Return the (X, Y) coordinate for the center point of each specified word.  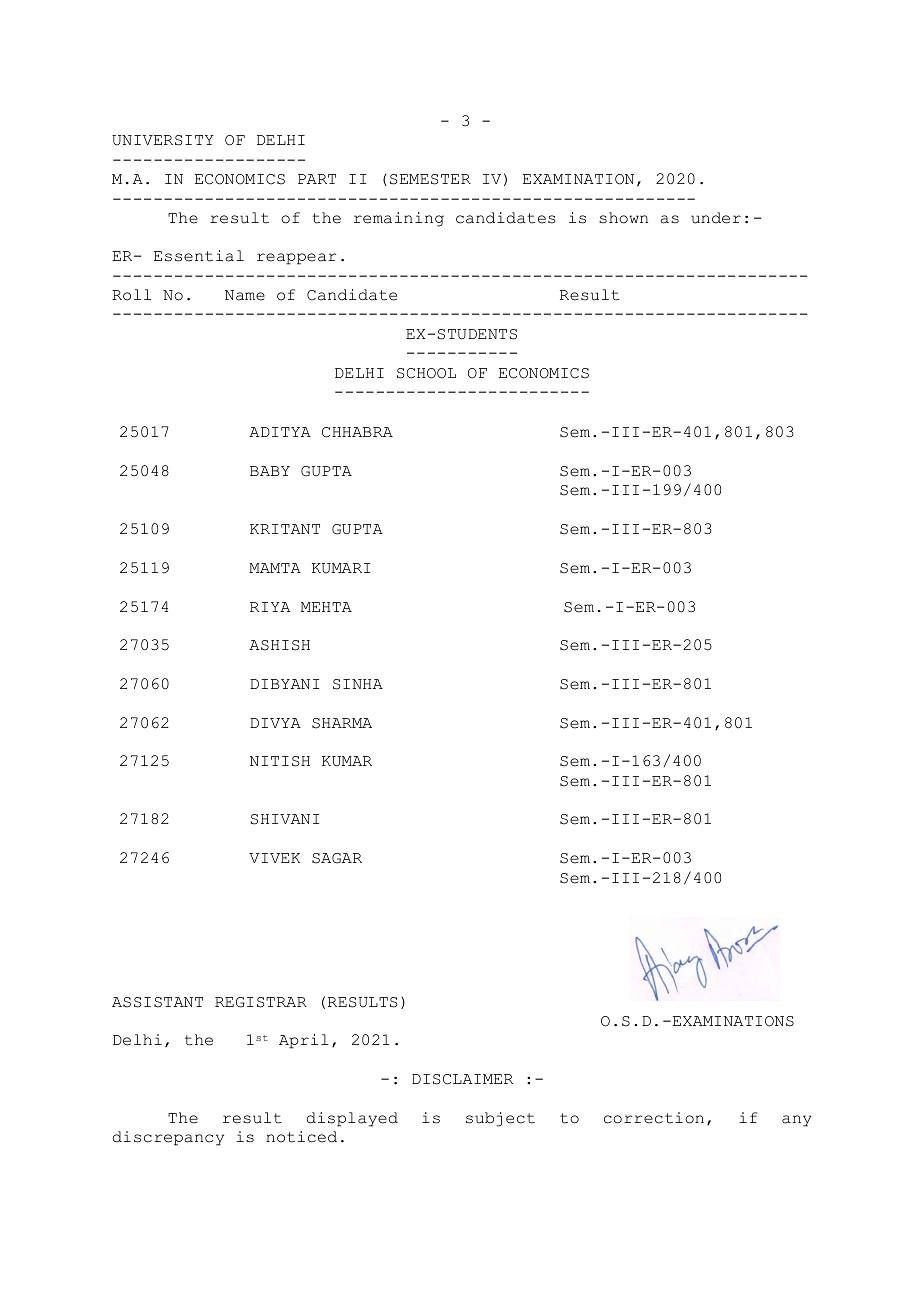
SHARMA (342, 723)
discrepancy (168, 1138)
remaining (399, 219)
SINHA (358, 684)
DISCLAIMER (463, 1079)
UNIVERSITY (163, 140)
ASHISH (279, 645)
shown (623, 218)
